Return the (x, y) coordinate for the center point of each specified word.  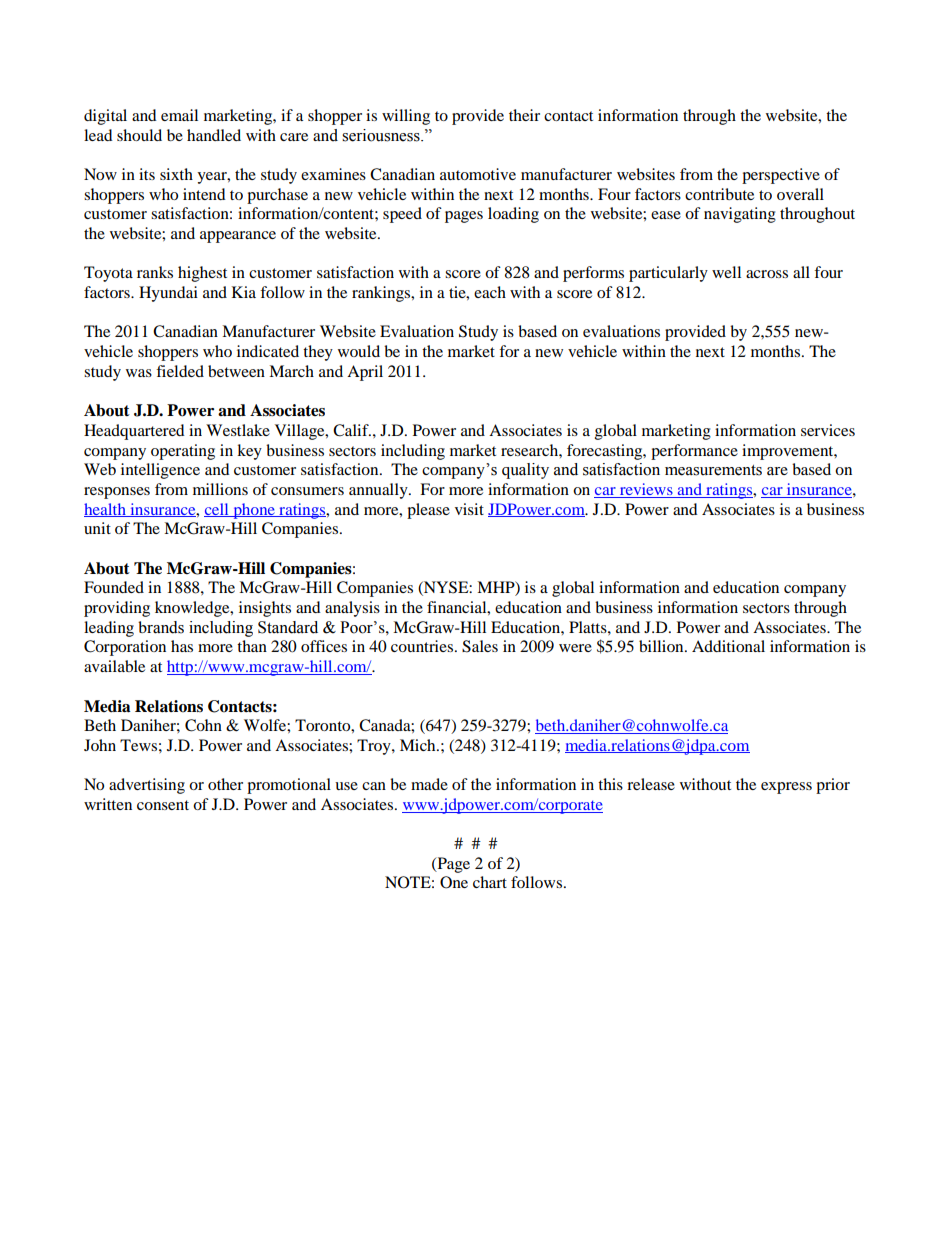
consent (163, 805)
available (114, 666)
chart (490, 882)
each (490, 292)
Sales (480, 646)
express (786, 788)
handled (214, 135)
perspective (781, 176)
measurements (713, 470)
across (767, 274)
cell (217, 510)
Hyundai (168, 294)
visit (469, 509)
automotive (478, 174)
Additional (728, 646)
